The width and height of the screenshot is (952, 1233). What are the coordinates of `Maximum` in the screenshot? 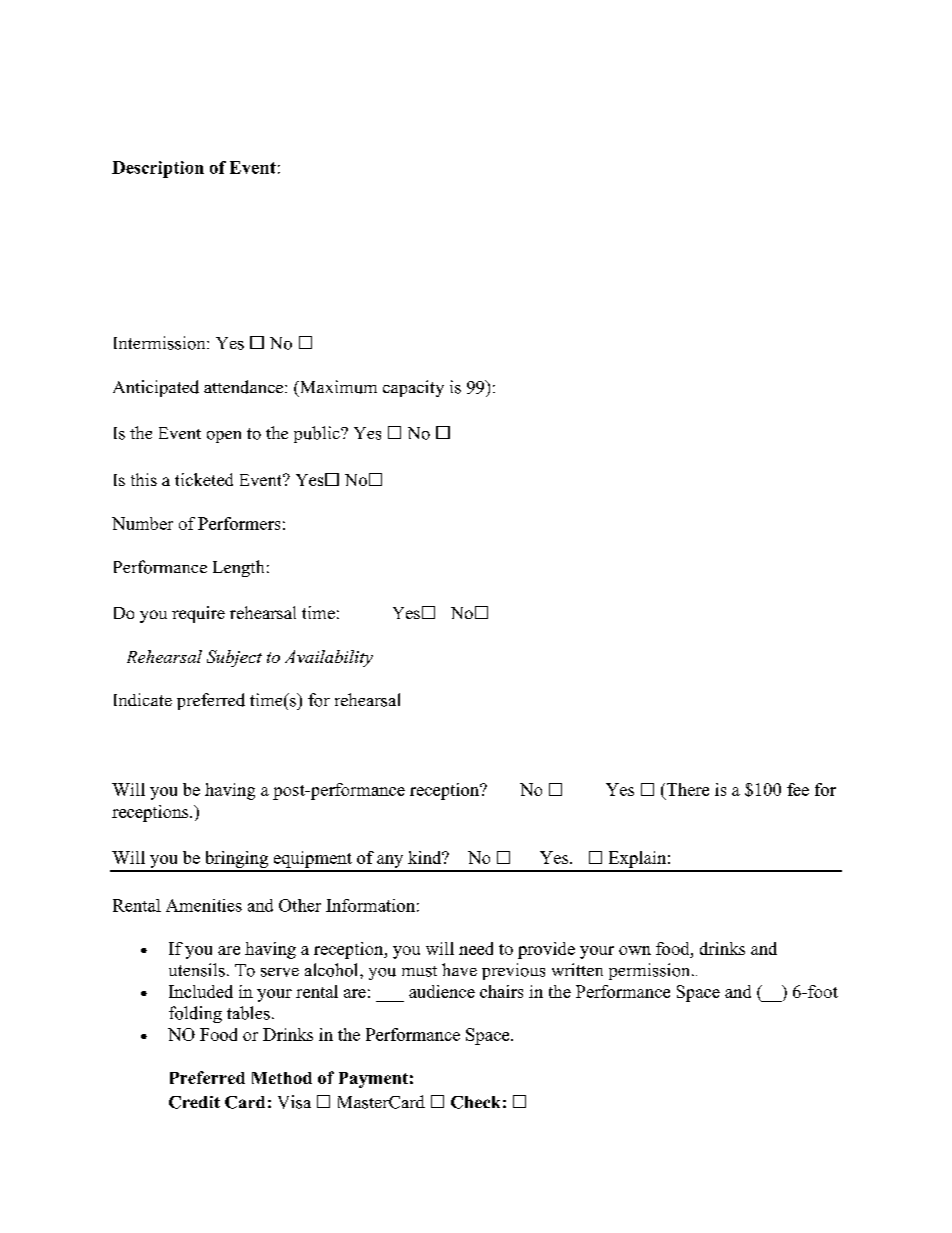 It's located at (337, 387).
